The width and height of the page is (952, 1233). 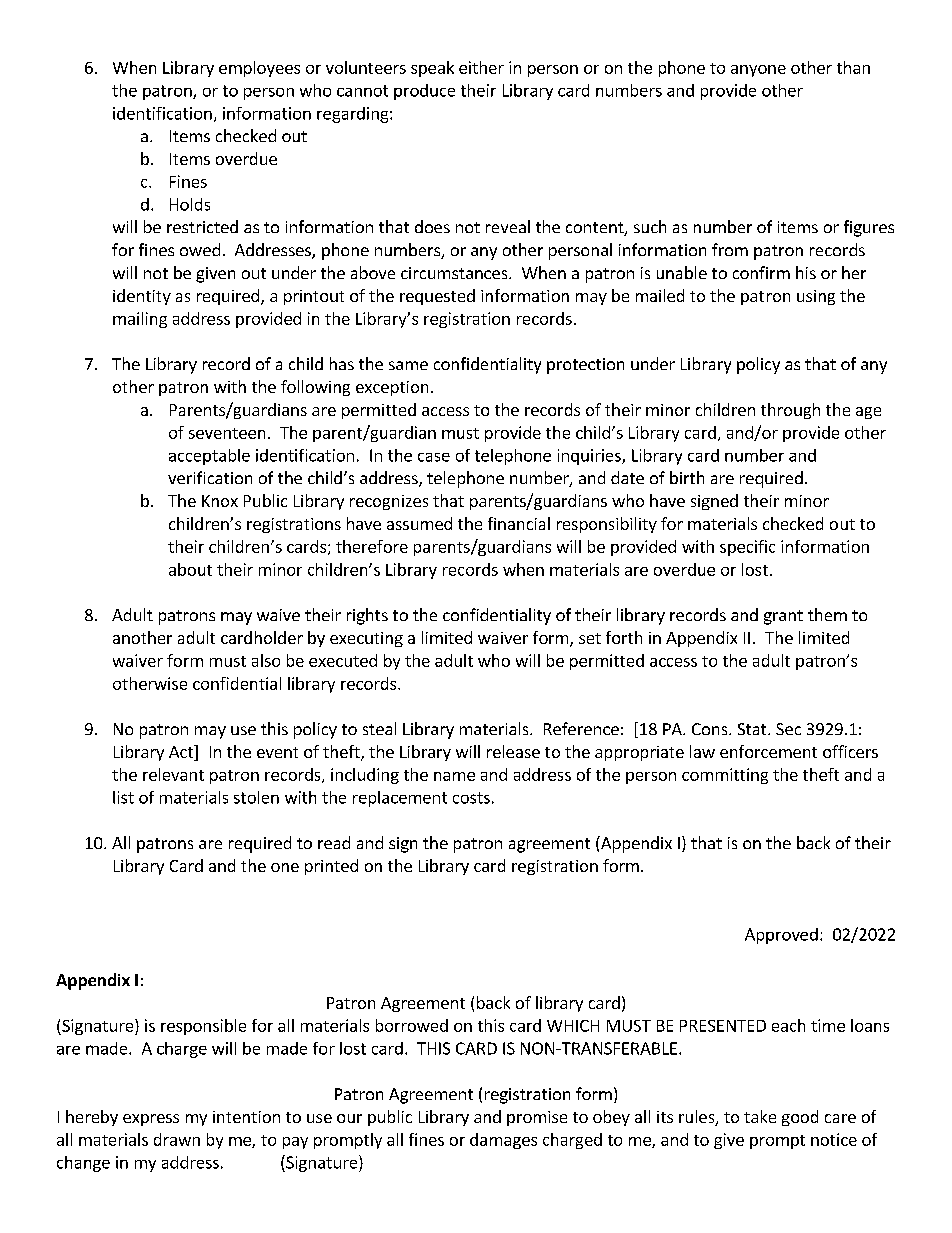 What do you see at coordinates (177, 1139) in the page?
I see `drawn` at bounding box center [177, 1139].
